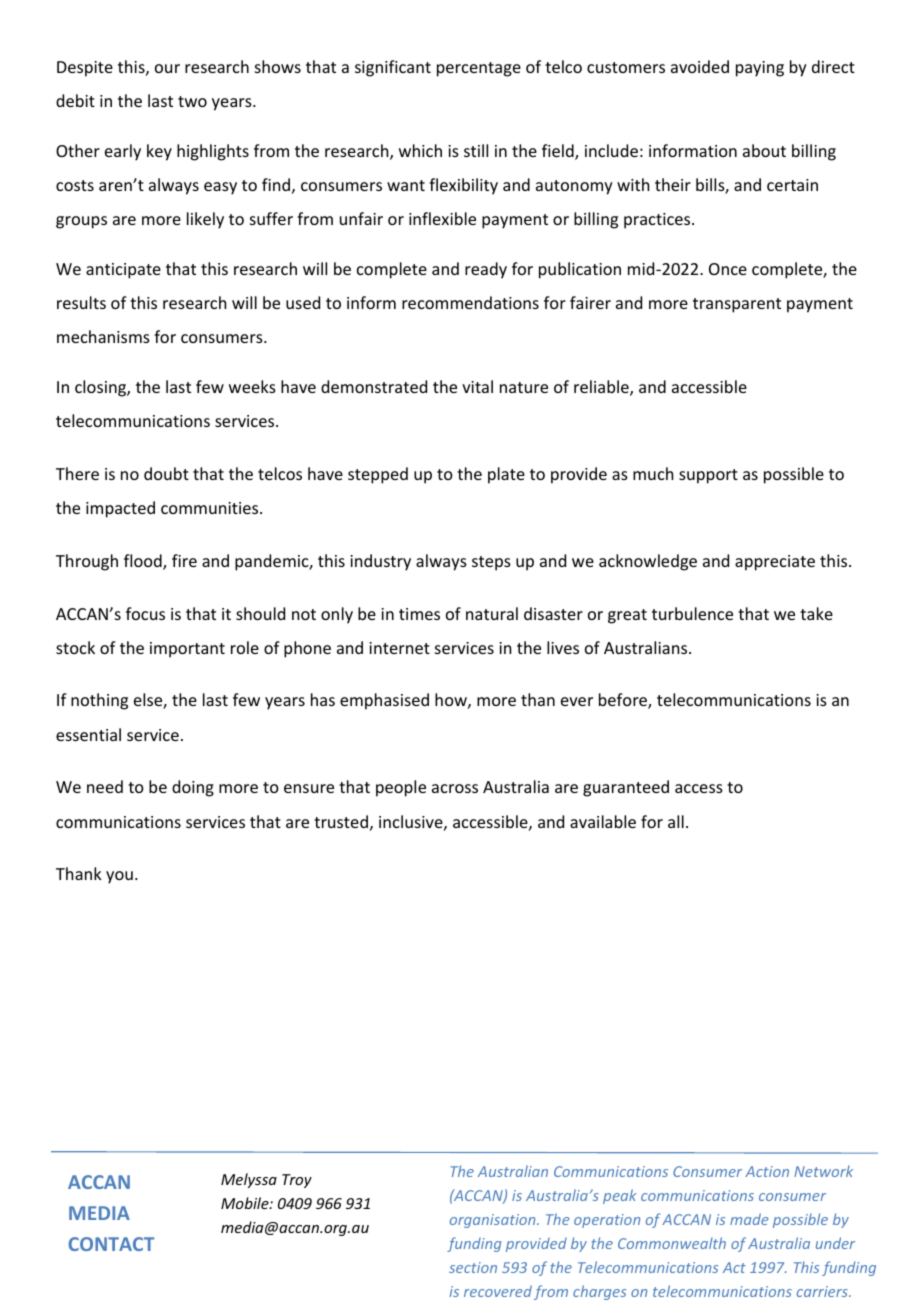 The image size is (924, 1308). Describe the element at coordinates (103, 336) in the screenshot. I see `mechanisms` at that location.
